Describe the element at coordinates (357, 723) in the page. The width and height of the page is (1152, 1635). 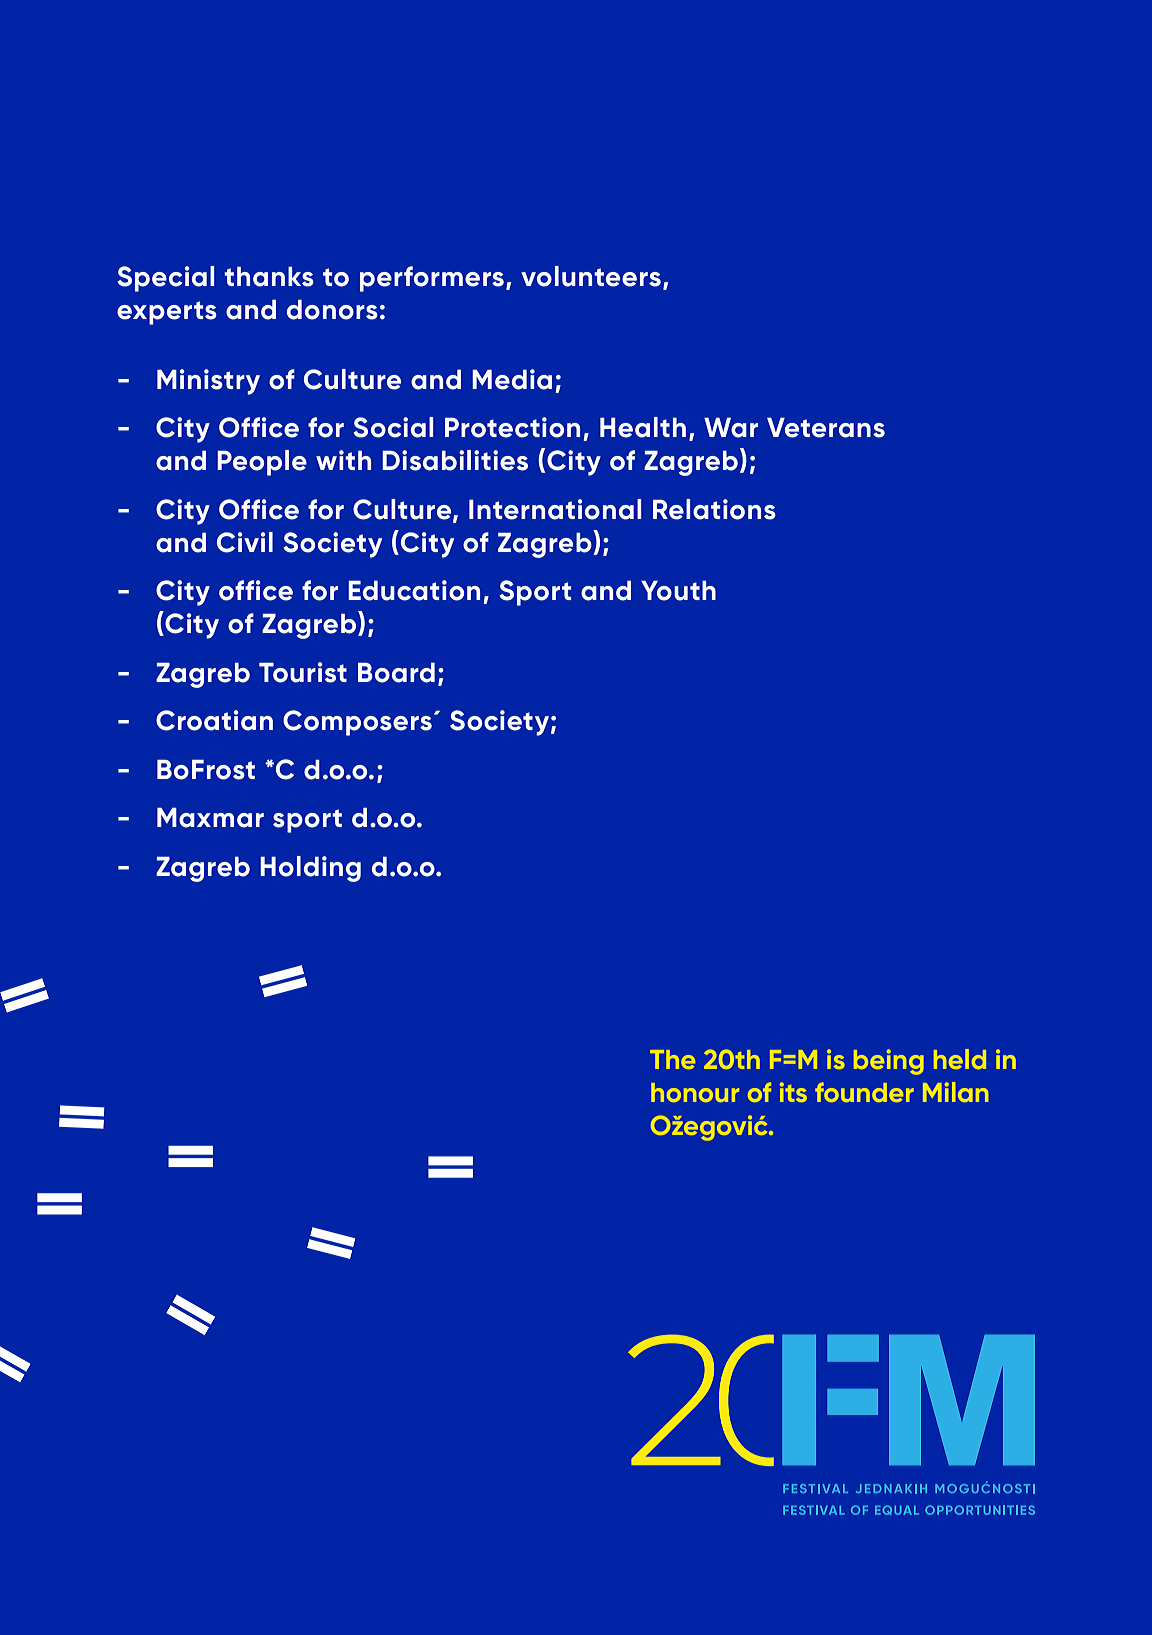
I see `Composers` at that location.
